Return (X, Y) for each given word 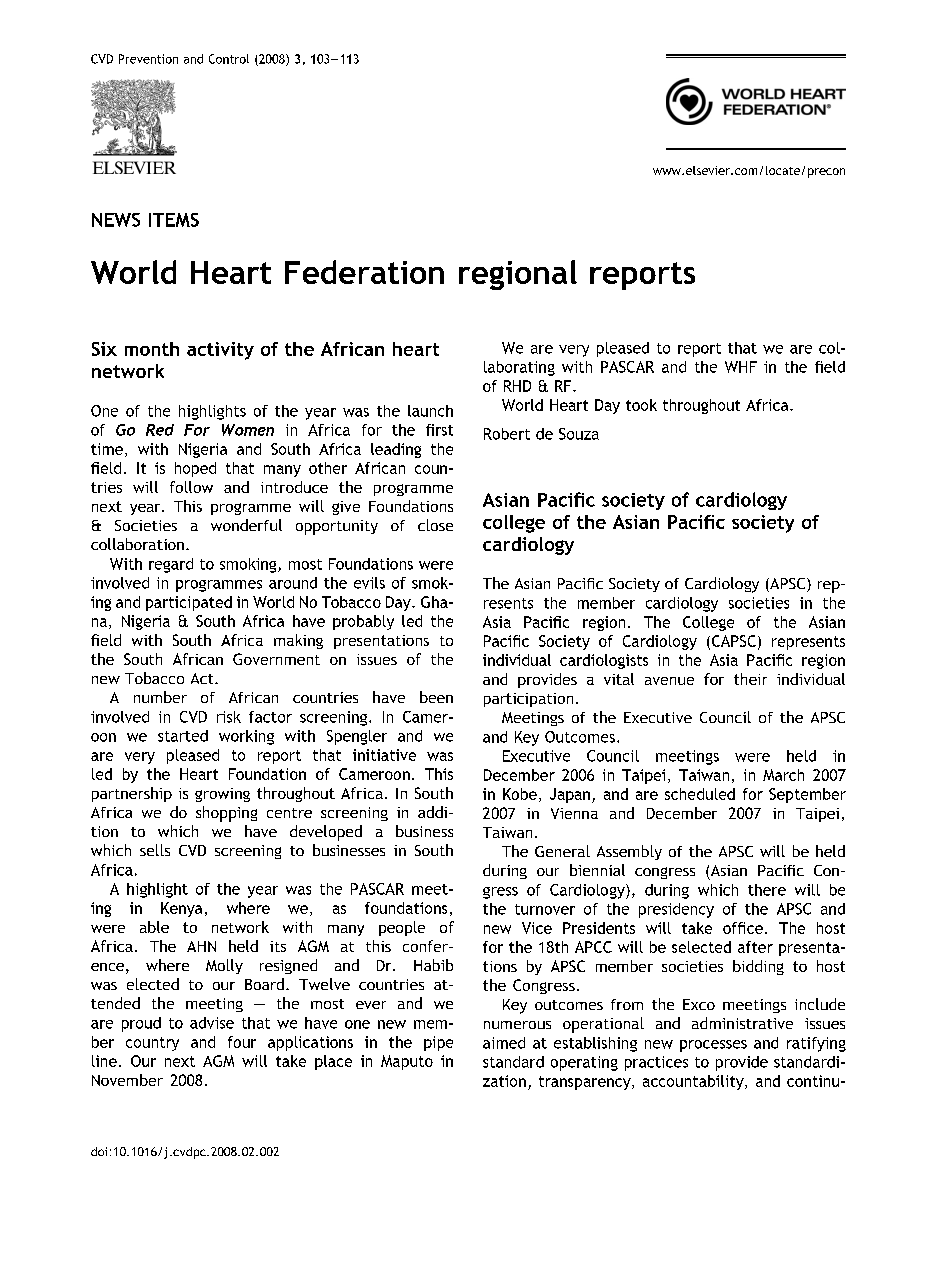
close (435, 525)
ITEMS (174, 220)
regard (171, 565)
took (641, 405)
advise (212, 1023)
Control (229, 59)
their (750, 679)
